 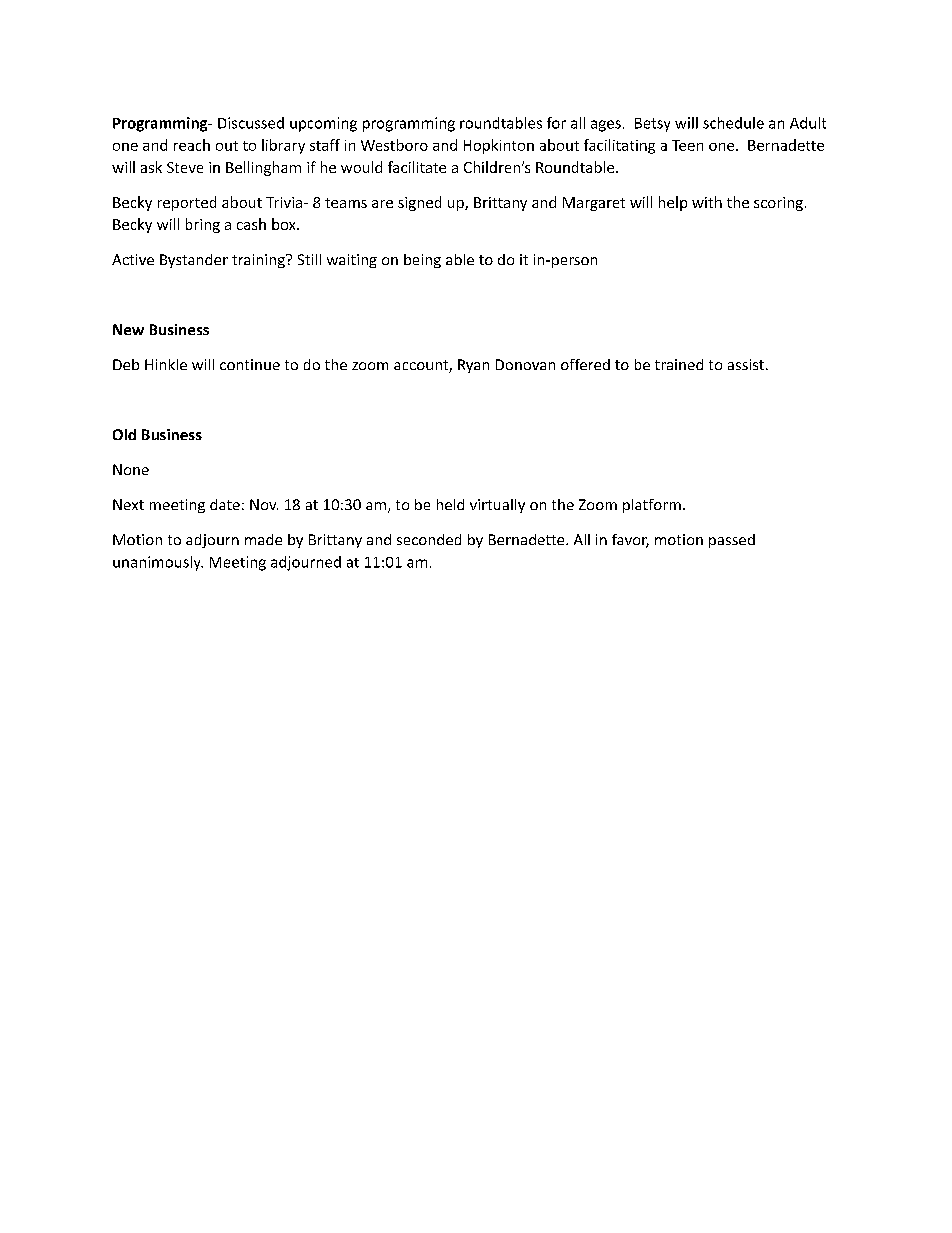 What do you see at coordinates (203, 225) in the document?
I see `bring` at bounding box center [203, 225].
